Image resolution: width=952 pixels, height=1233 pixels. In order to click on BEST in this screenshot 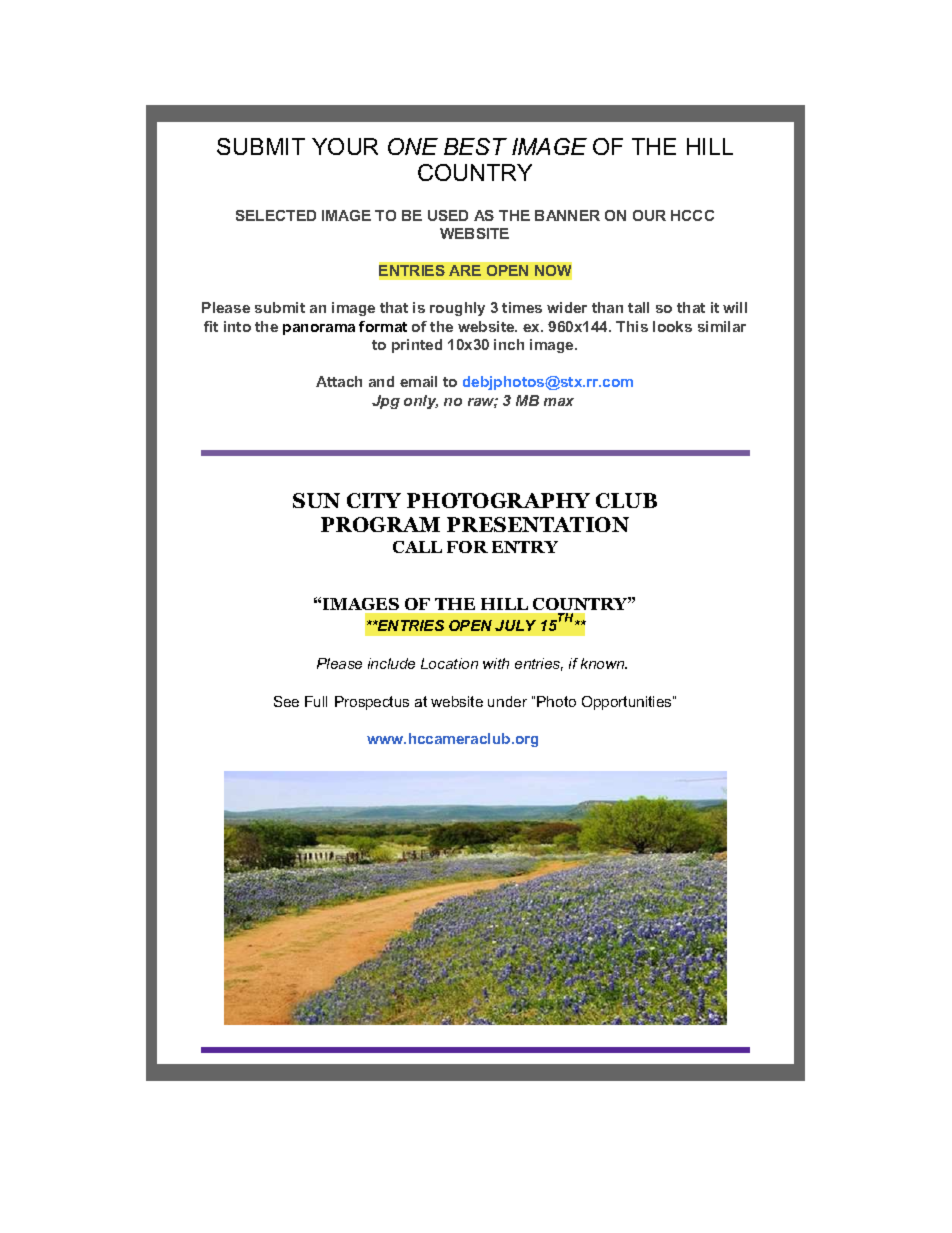, I will do `click(475, 146)`.
